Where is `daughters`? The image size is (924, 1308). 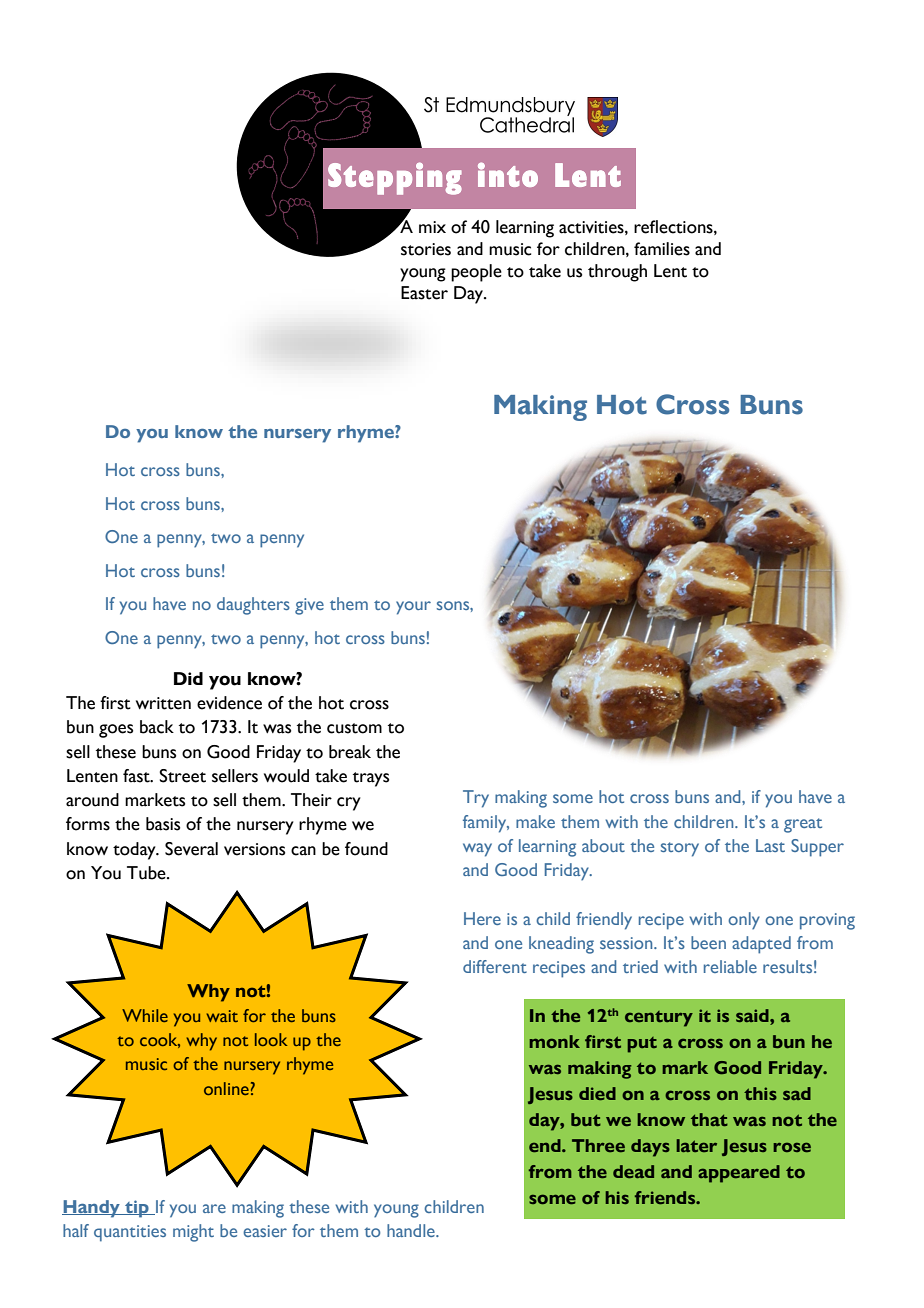 daughters is located at coordinates (253, 606).
